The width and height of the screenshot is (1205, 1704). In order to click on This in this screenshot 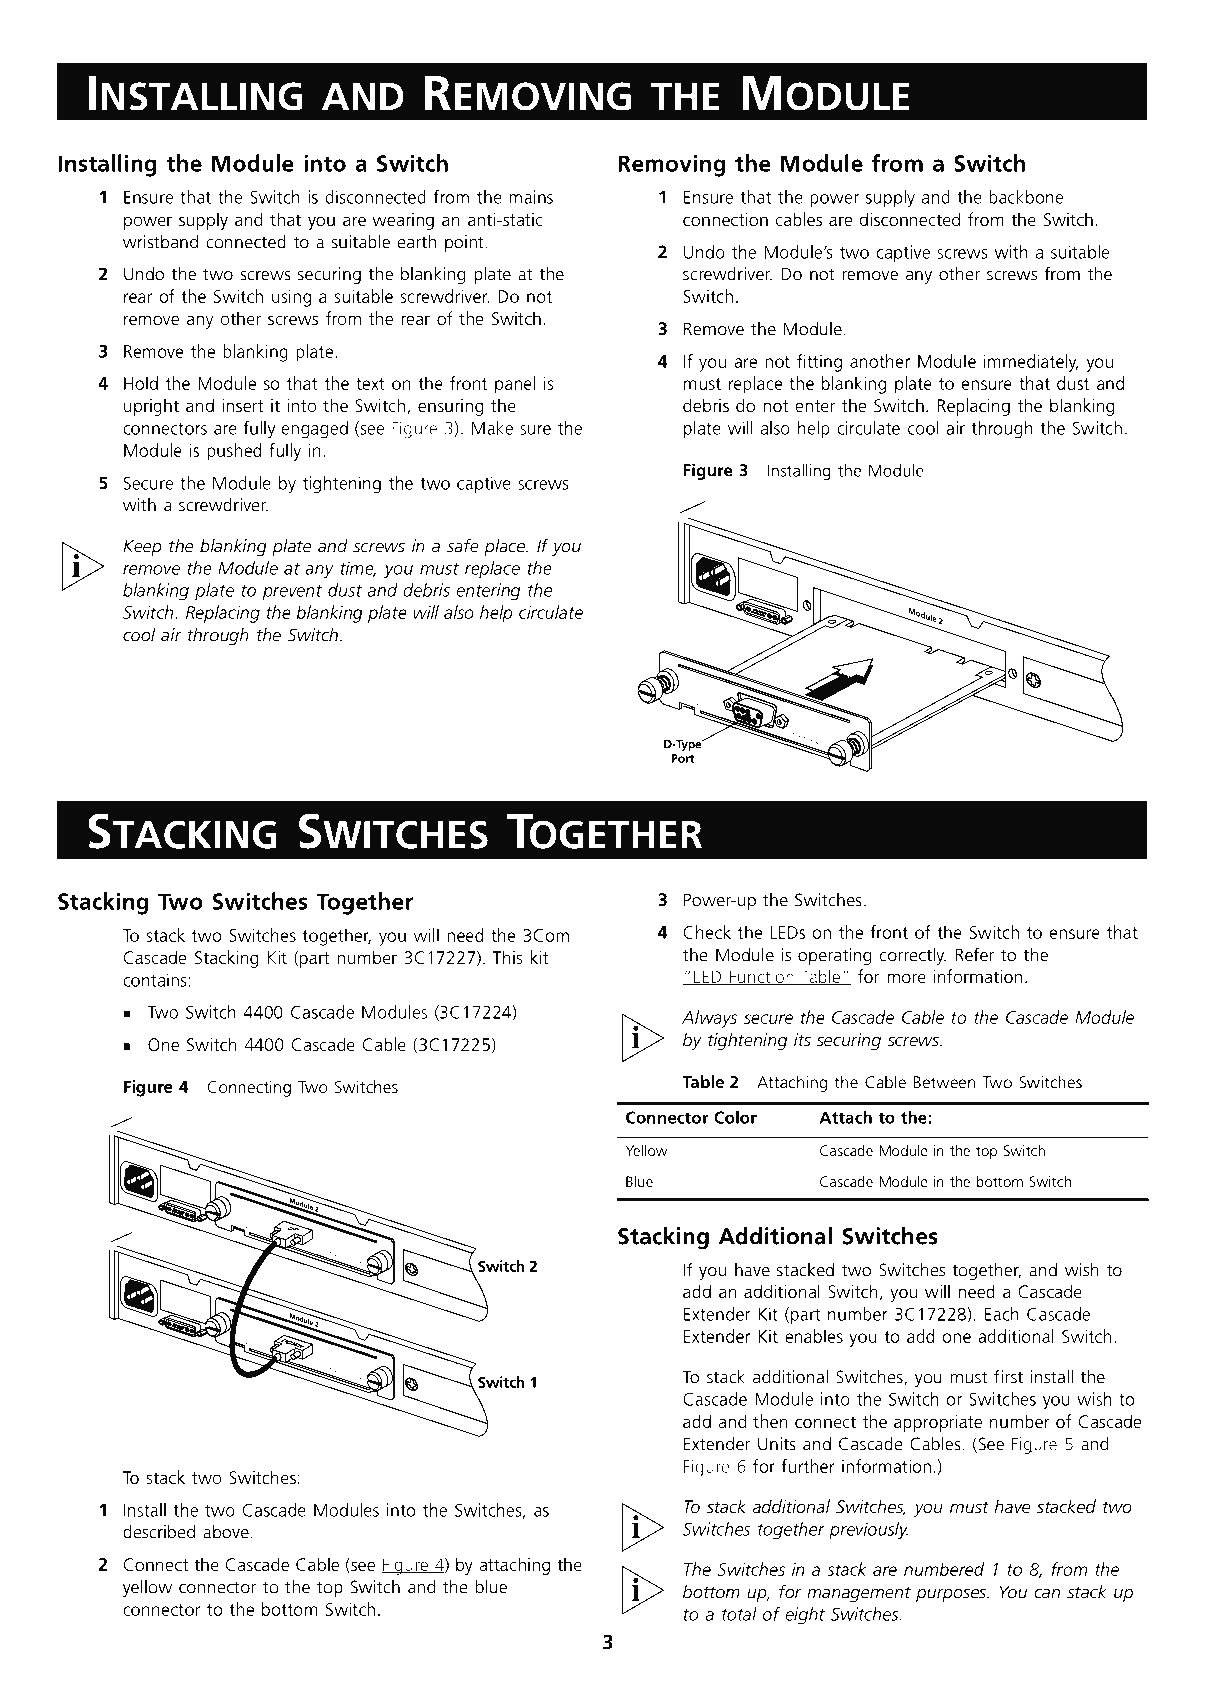, I will do `click(508, 957)`.
